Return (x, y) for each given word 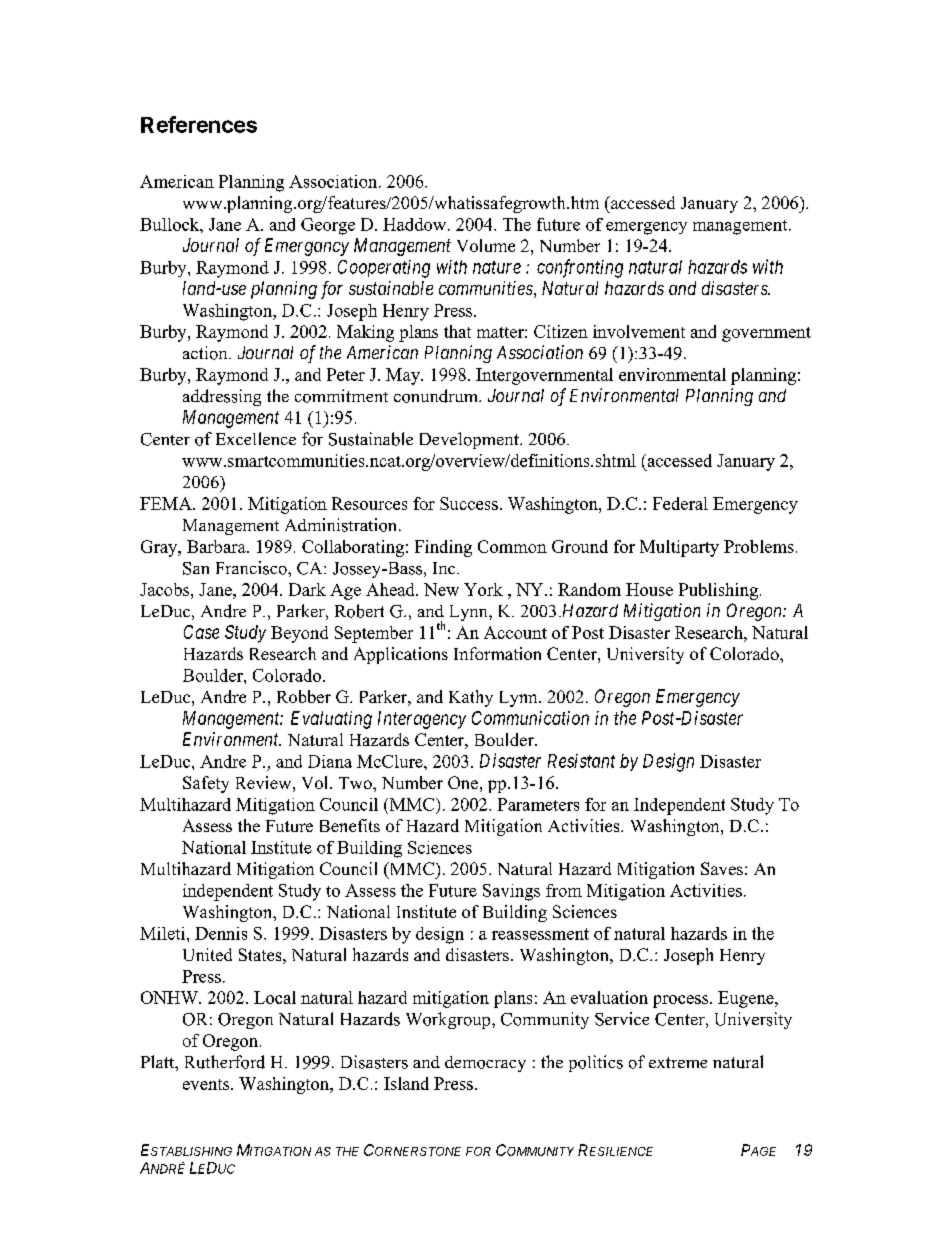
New (441, 589)
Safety (206, 784)
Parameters (538, 804)
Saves (722, 868)
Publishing (718, 591)
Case (201, 632)
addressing (222, 397)
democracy (485, 1064)
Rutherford (225, 1062)
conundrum (437, 396)
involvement (639, 331)
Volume (486, 245)
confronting (580, 268)
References (199, 124)
